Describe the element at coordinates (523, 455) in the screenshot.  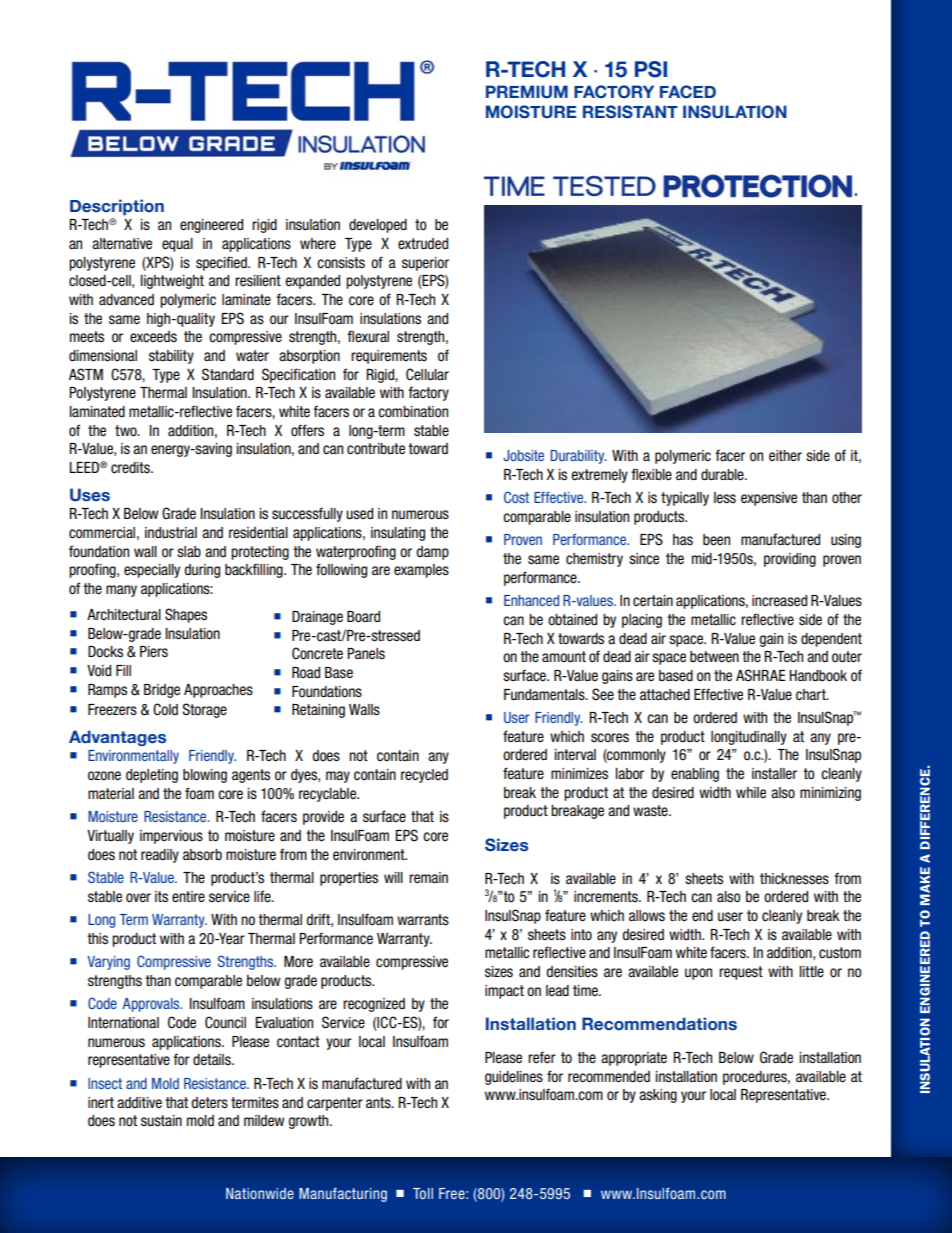
I see `Jobsite` at that location.
